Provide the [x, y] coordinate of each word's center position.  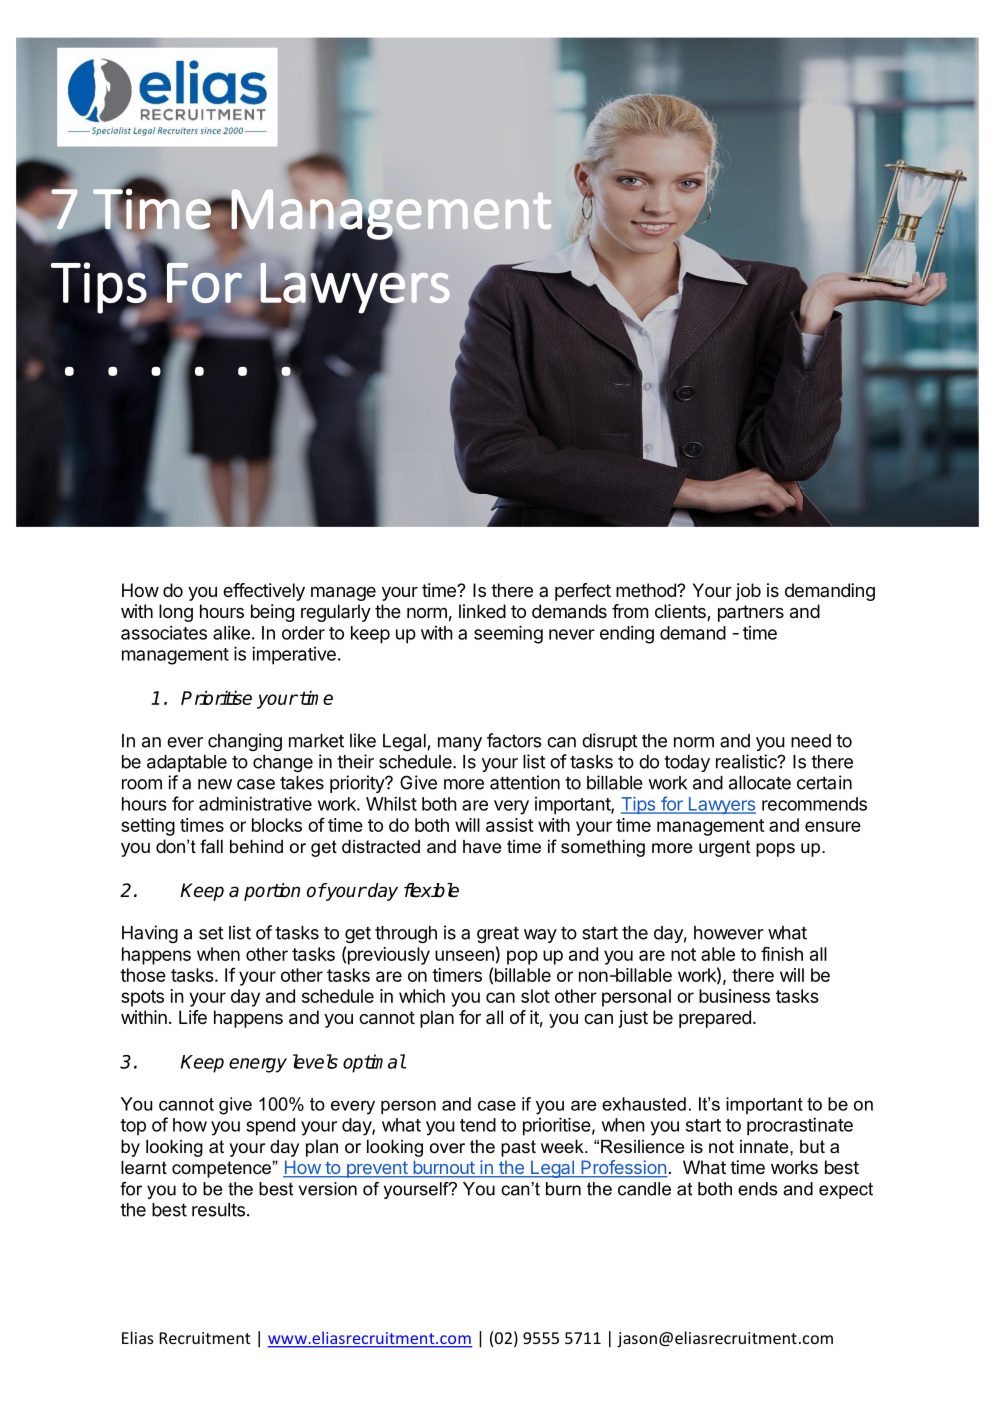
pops [775, 850]
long [176, 613]
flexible [431, 890]
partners [751, 613]
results [218, 1210]
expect [846, 1190]
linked [482, 611]
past [518, 1148]
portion [272, 892]
